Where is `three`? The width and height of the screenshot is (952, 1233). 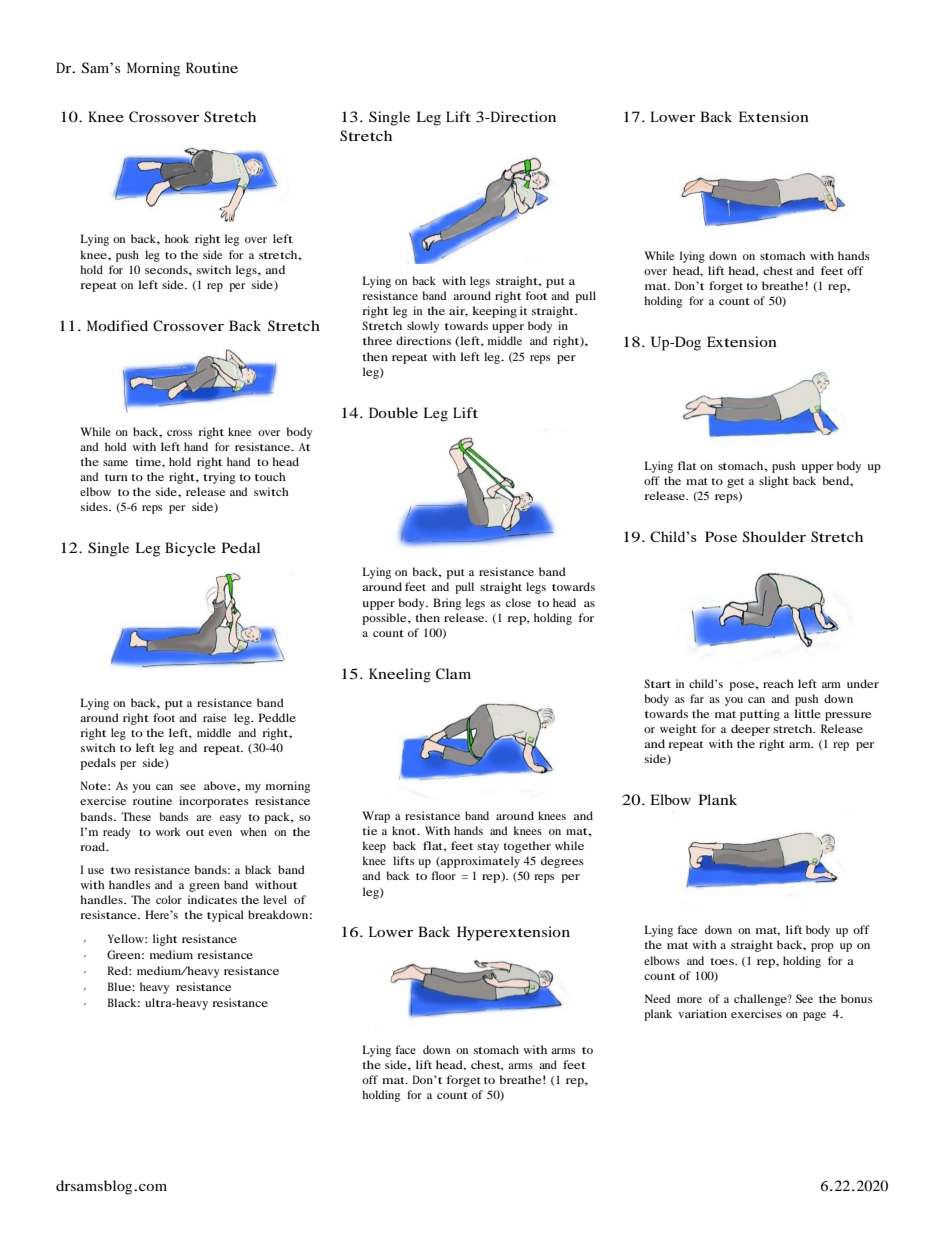
three is located at coordinates (377, 340).
